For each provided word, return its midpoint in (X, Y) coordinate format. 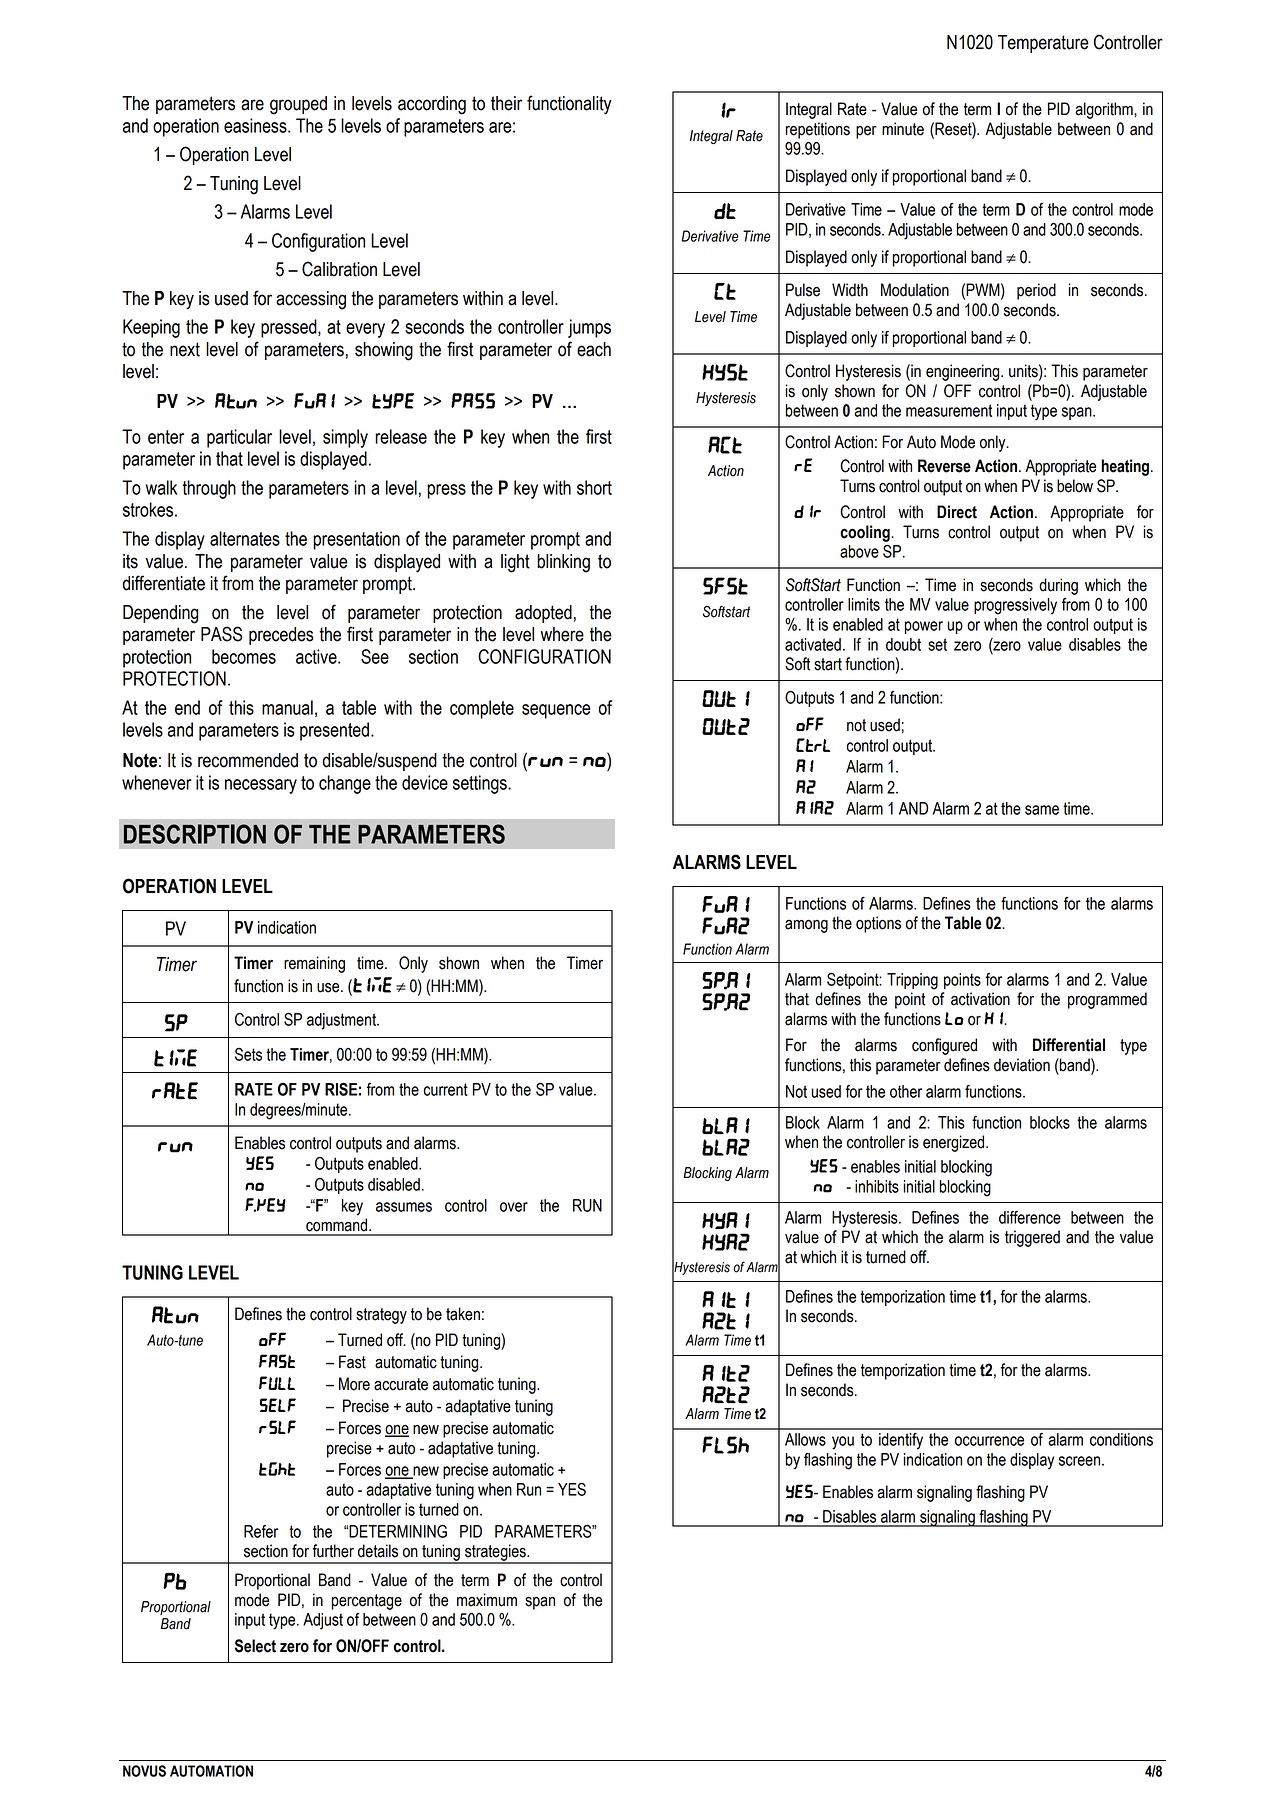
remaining (314, 964)
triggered (1032, 1238)
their (506, 103)
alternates (245, 538)
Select (255, 1646)
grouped (298, 105)
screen (1079, 1461)
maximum (487, 1600)
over (514, 1207)
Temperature (1043, 44)
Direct (957, 512)
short (594, 487)
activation (980, 999)
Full (277, 1383)
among (806, 926)
